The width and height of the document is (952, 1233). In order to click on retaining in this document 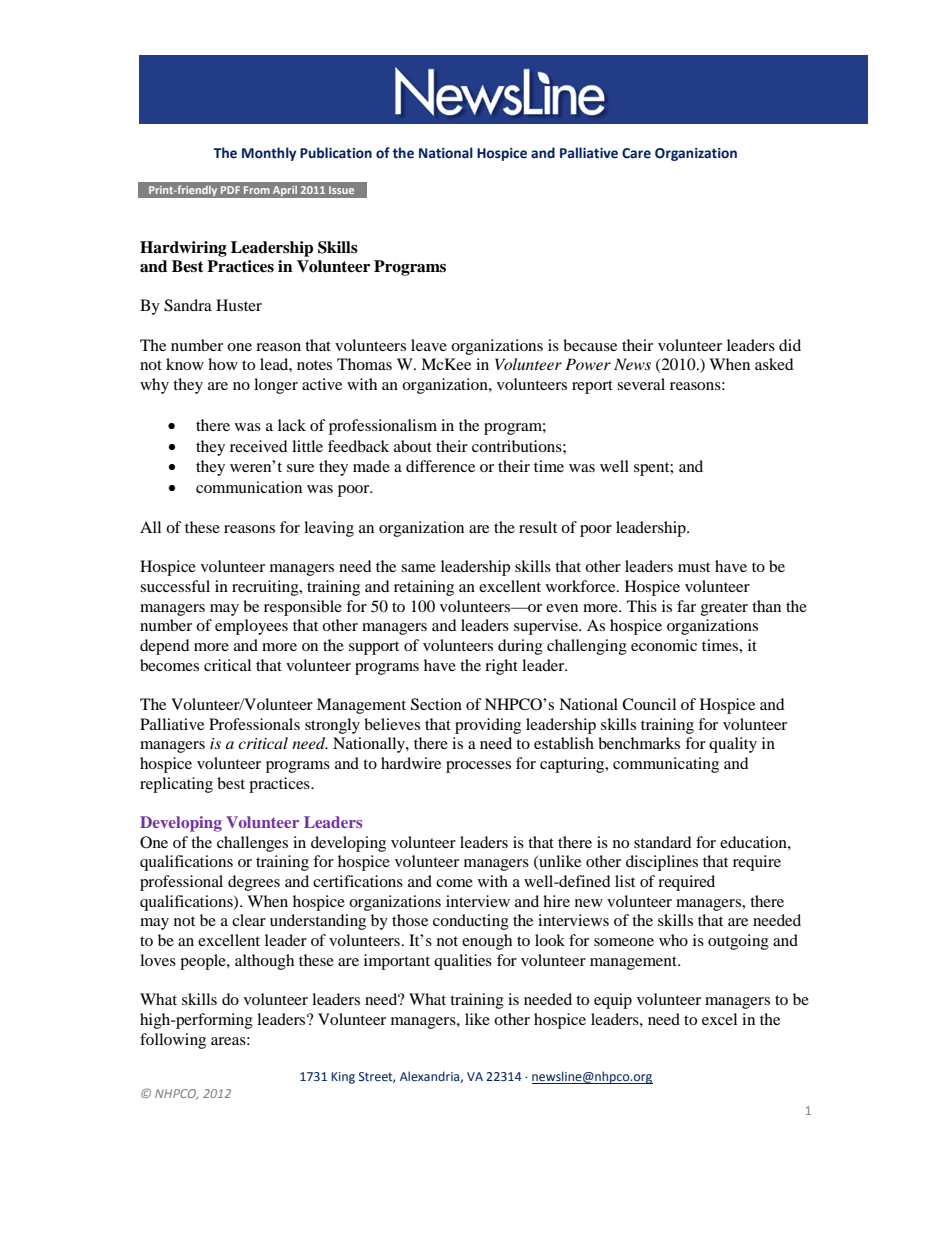, I will do `click(424, 588)`.
